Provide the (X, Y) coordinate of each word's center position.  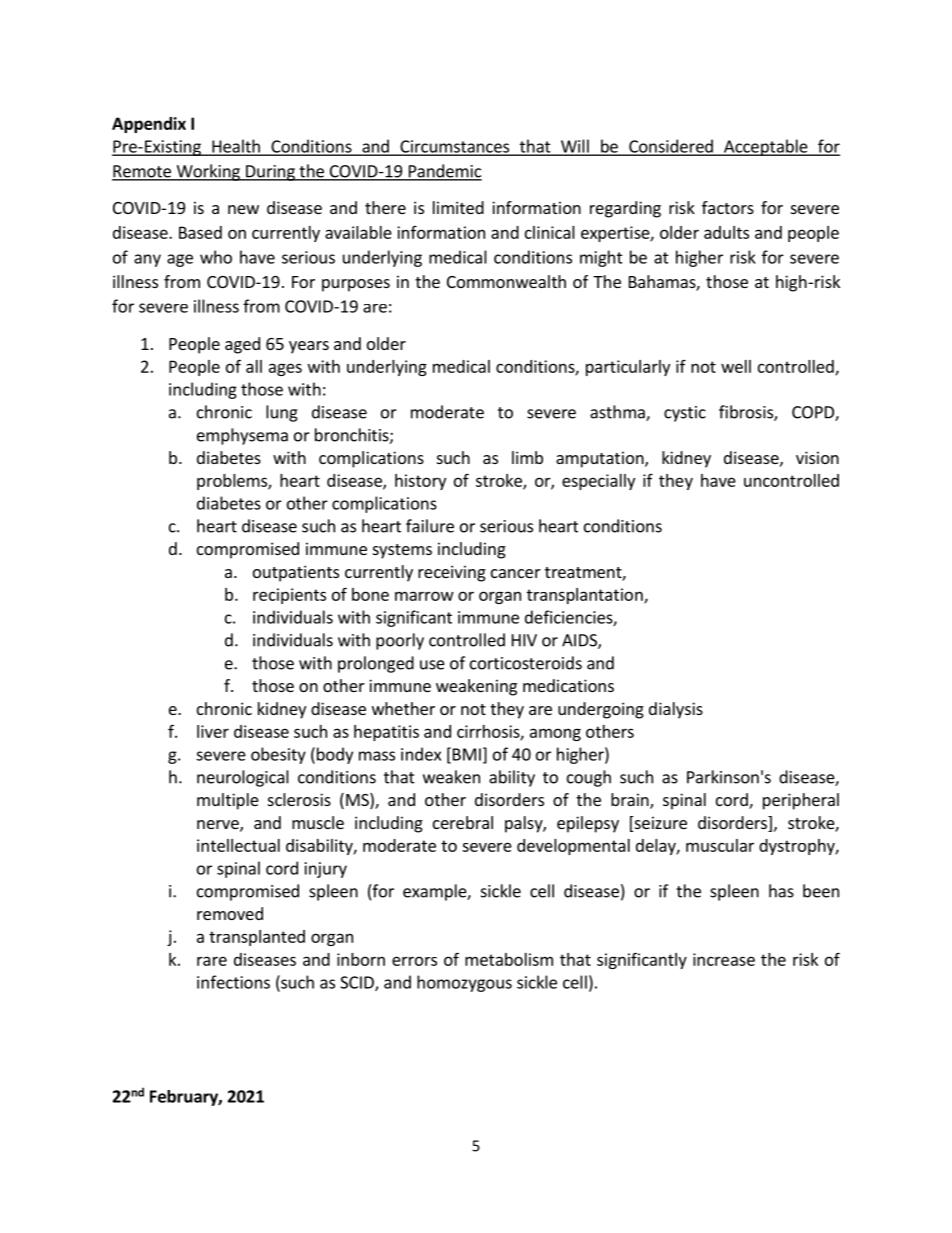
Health (236, 147)
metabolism (509, 959)
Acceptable (766, 147)
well (736, 366)
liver (213, 731)
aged (242, 345)
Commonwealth (506, 281)
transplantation (586, 596)
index (421, 754)
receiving (452, 573)
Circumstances (454, 147)
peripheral (801, 801)
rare (212, 961)
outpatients (296, 573)
